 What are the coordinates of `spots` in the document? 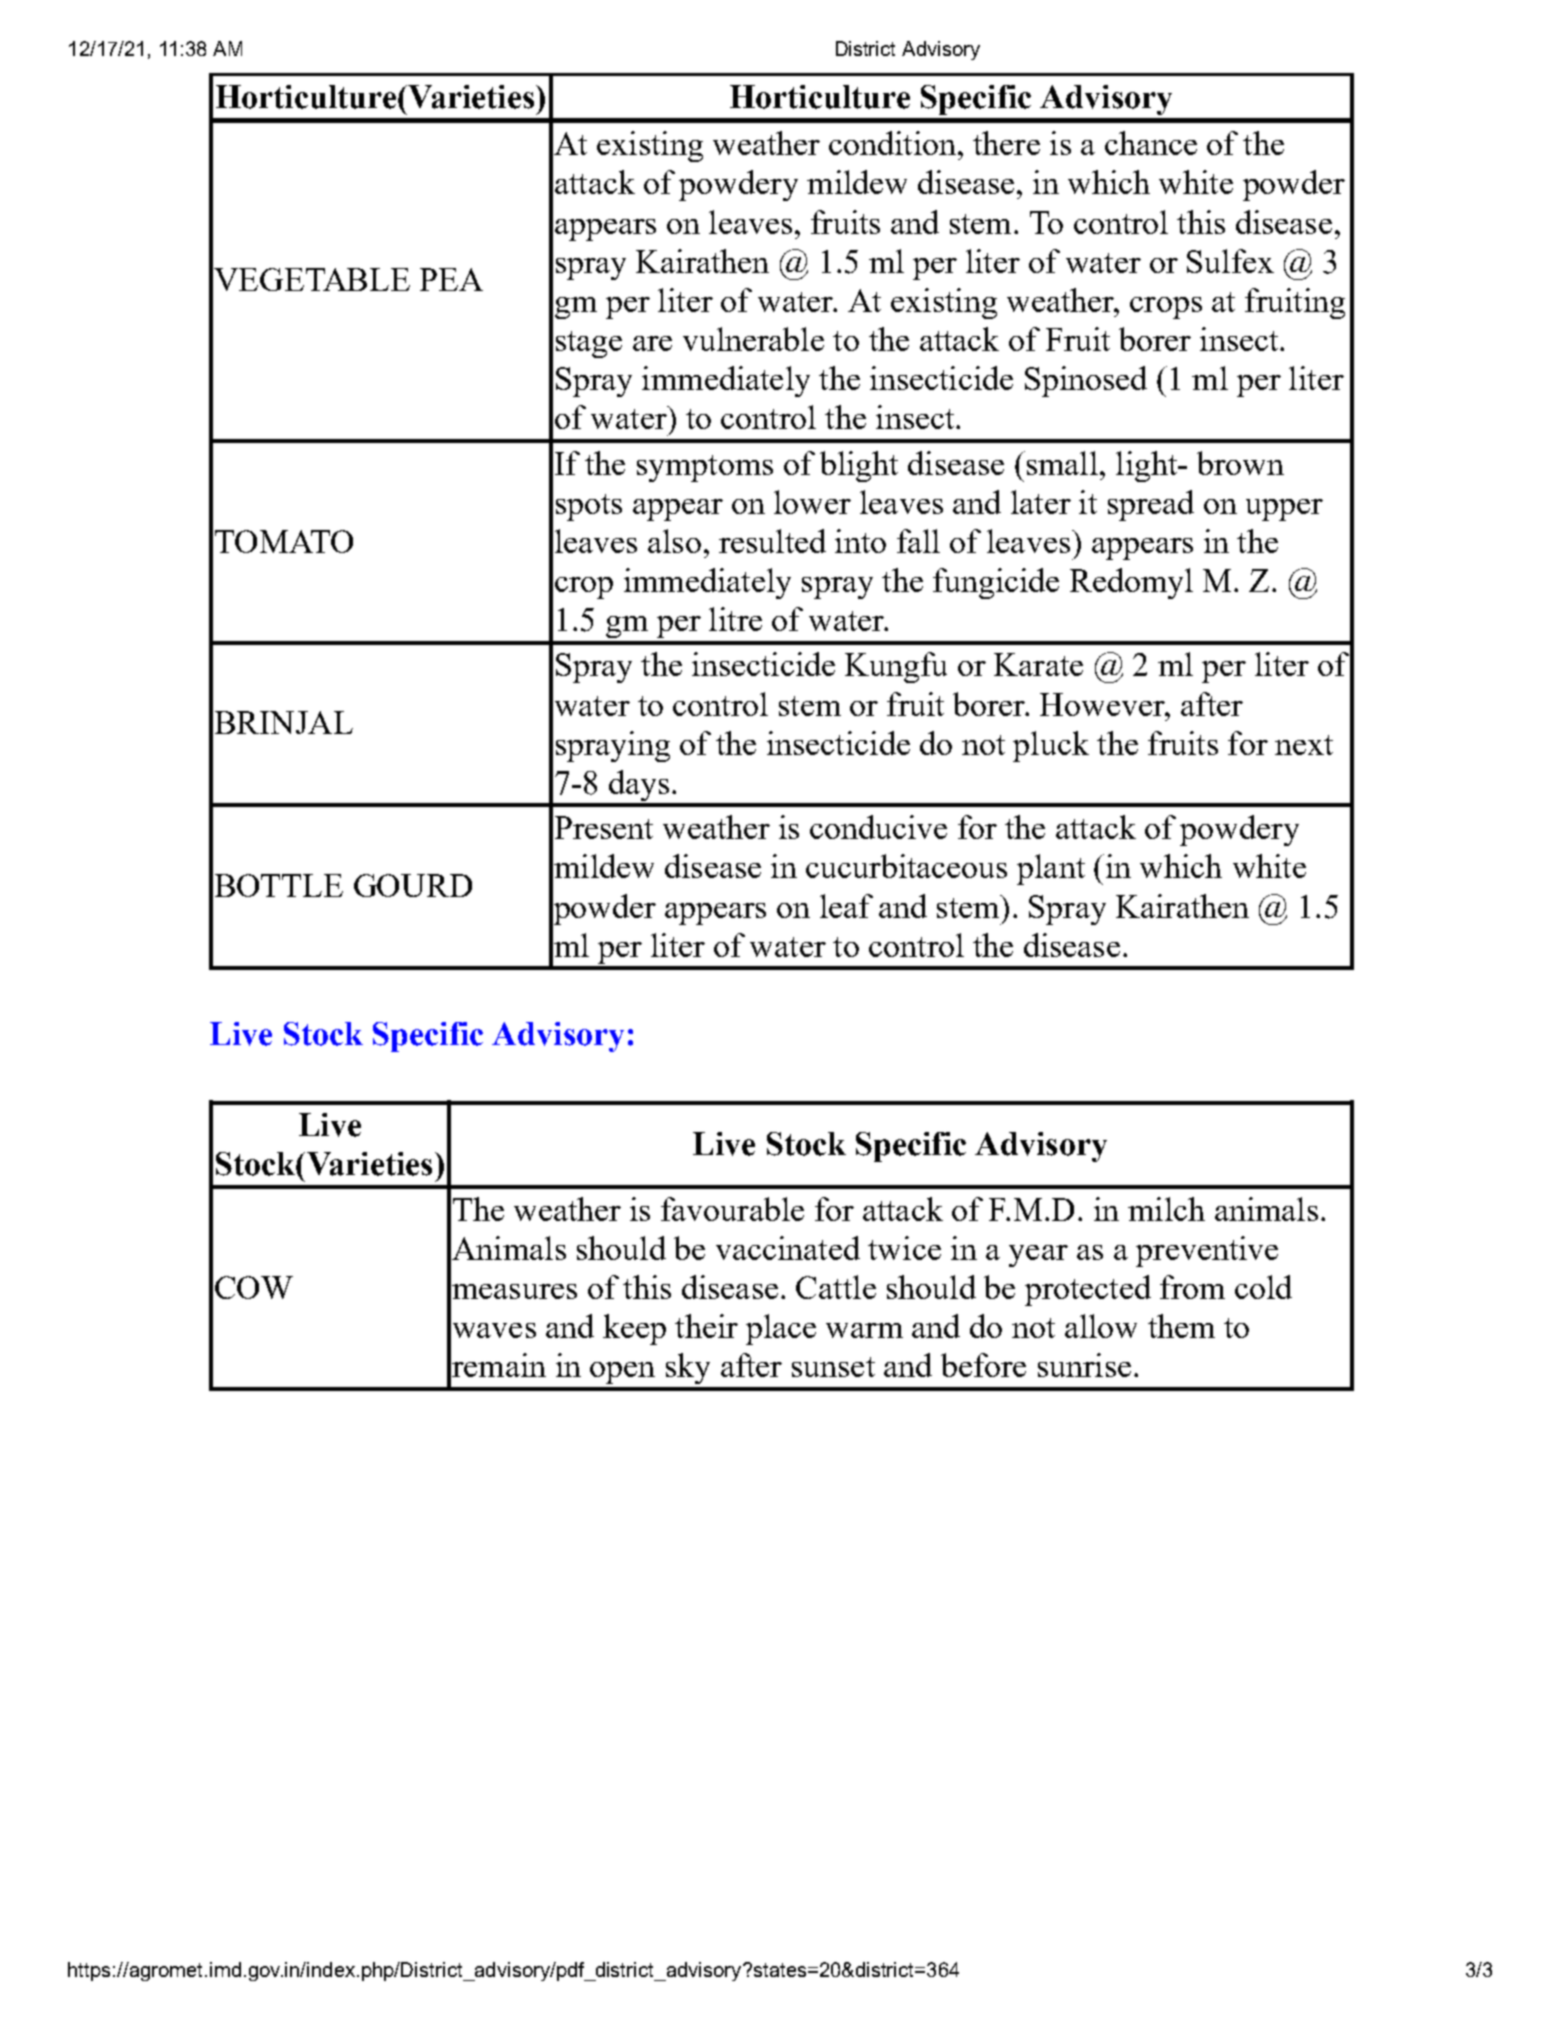 It's located at (589, 507).
